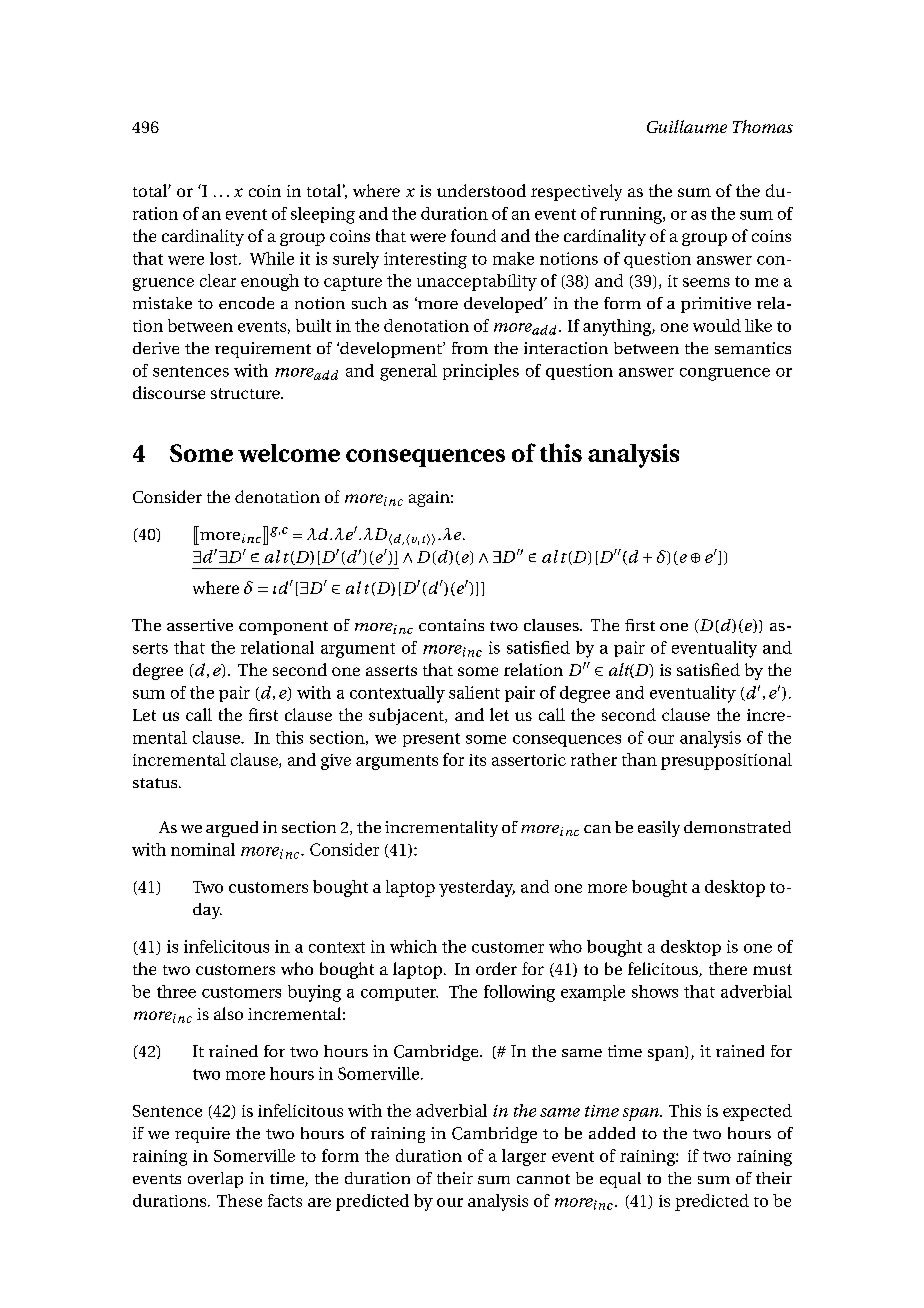 The image size is (924, 1308). Describe the element at coordinates (451, 625) in the page. I see `contains` at that location.
